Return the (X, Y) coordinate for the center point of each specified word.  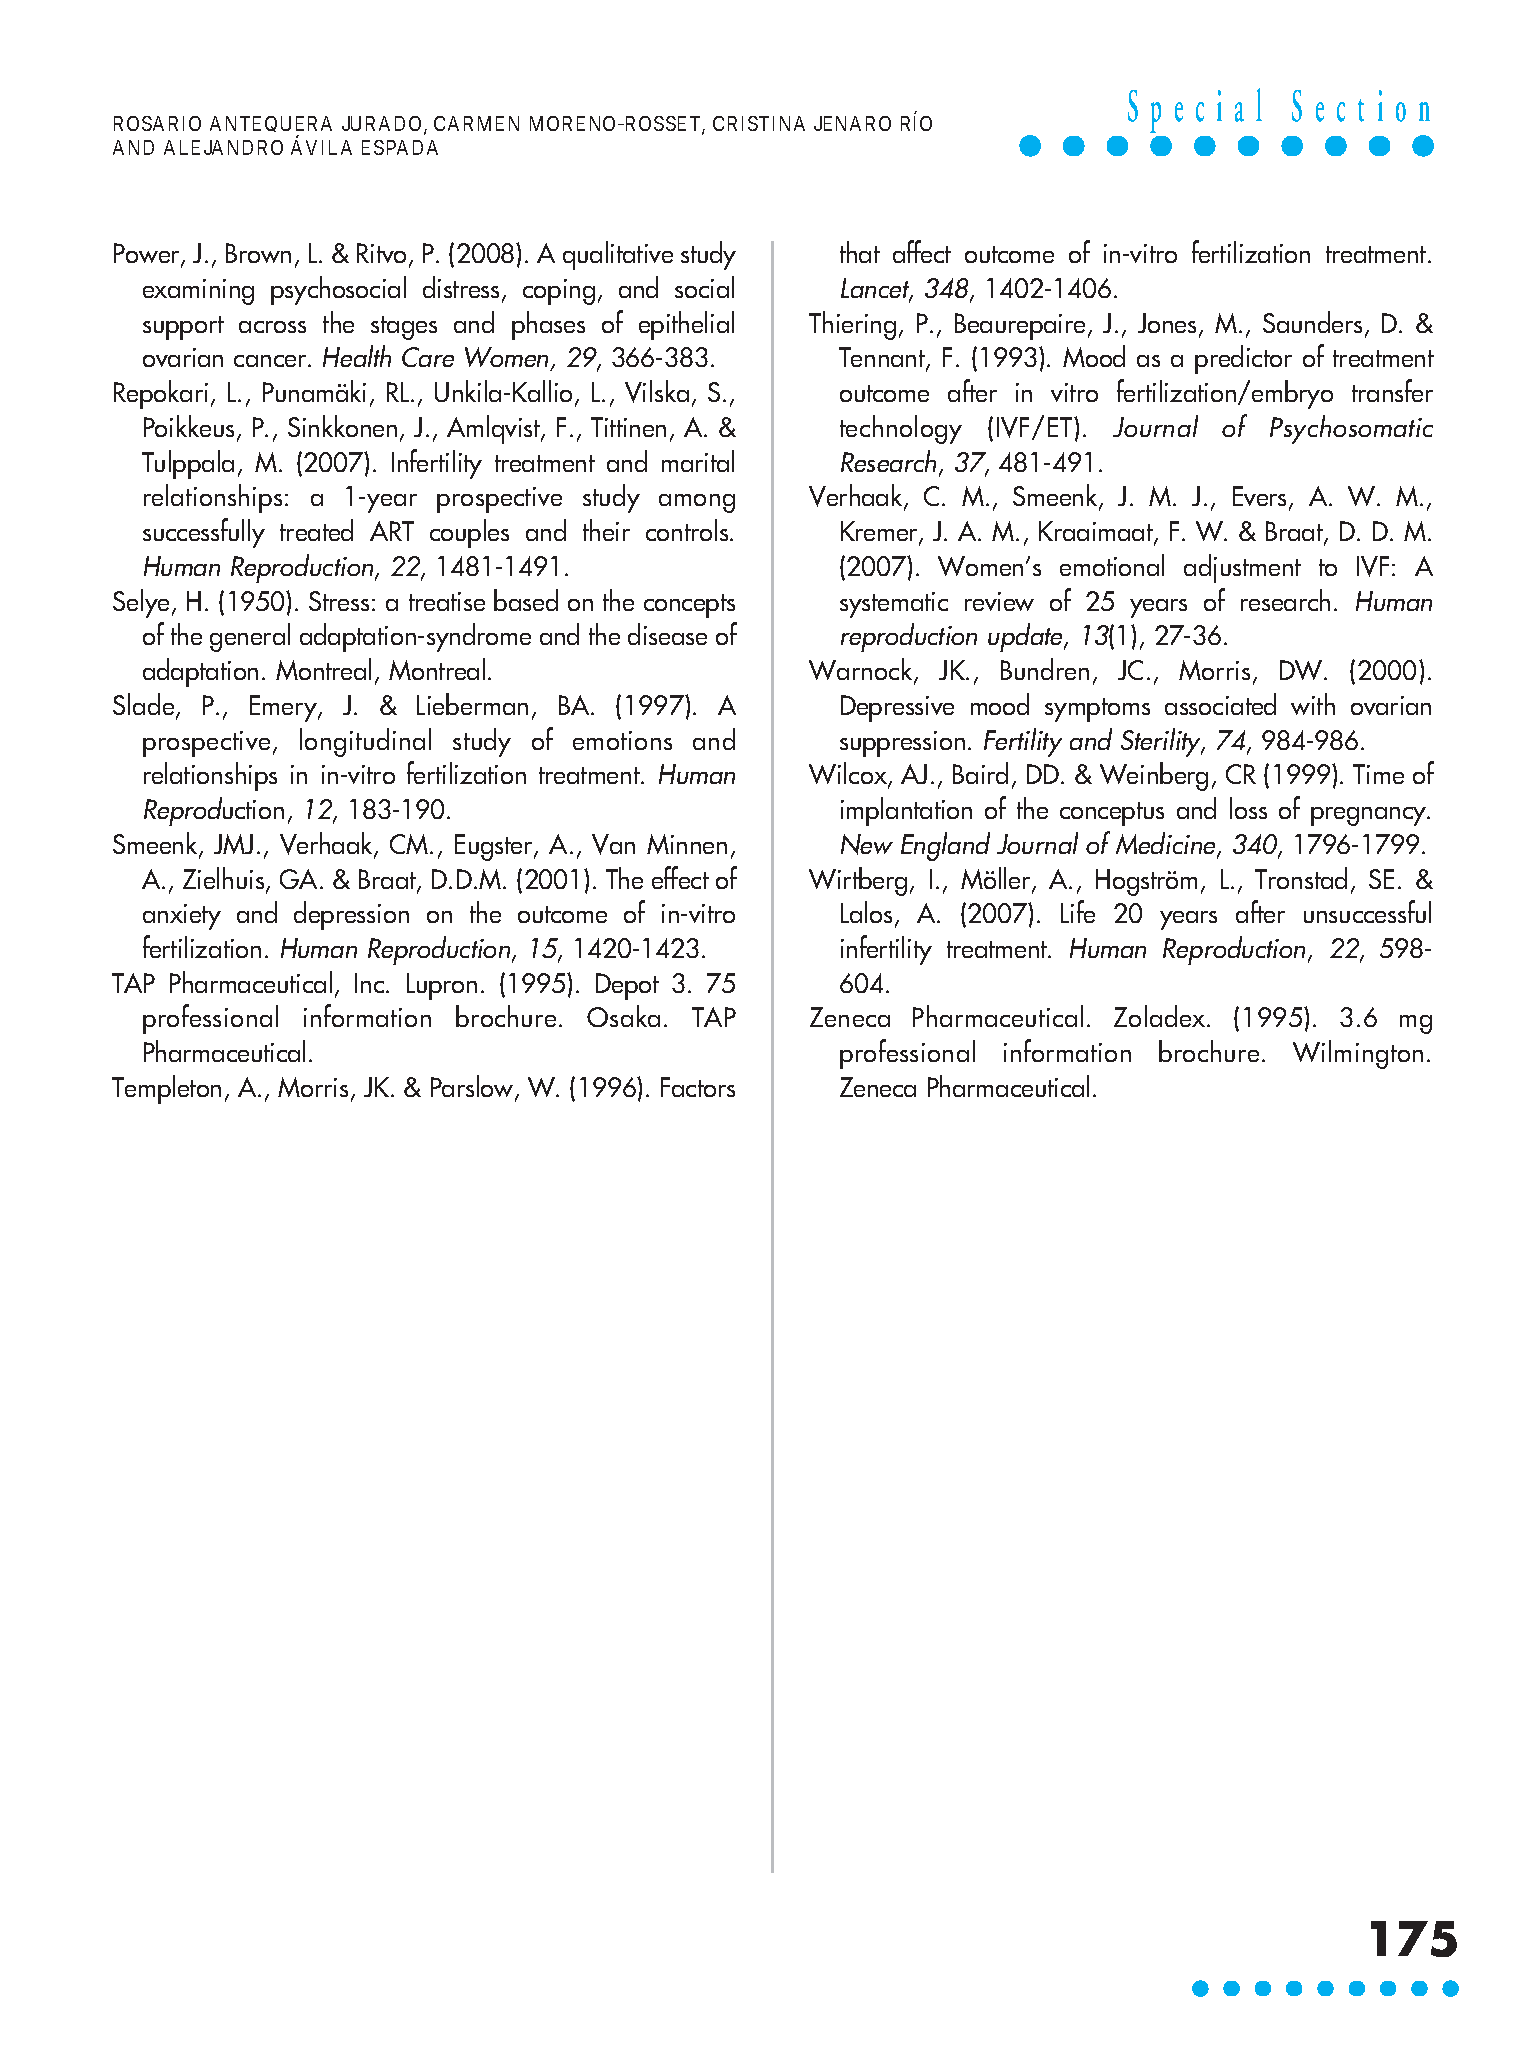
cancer (271, 361)
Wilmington (1358, 1054)
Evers (1259, 496)
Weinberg (1154, 776)
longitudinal (365, 742)
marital (698, 461)
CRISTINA (759, 123)
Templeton (166, 1089)
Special (1195, 110)
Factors (698, 1087)
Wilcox (849, 775)
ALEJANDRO (223, 147)
